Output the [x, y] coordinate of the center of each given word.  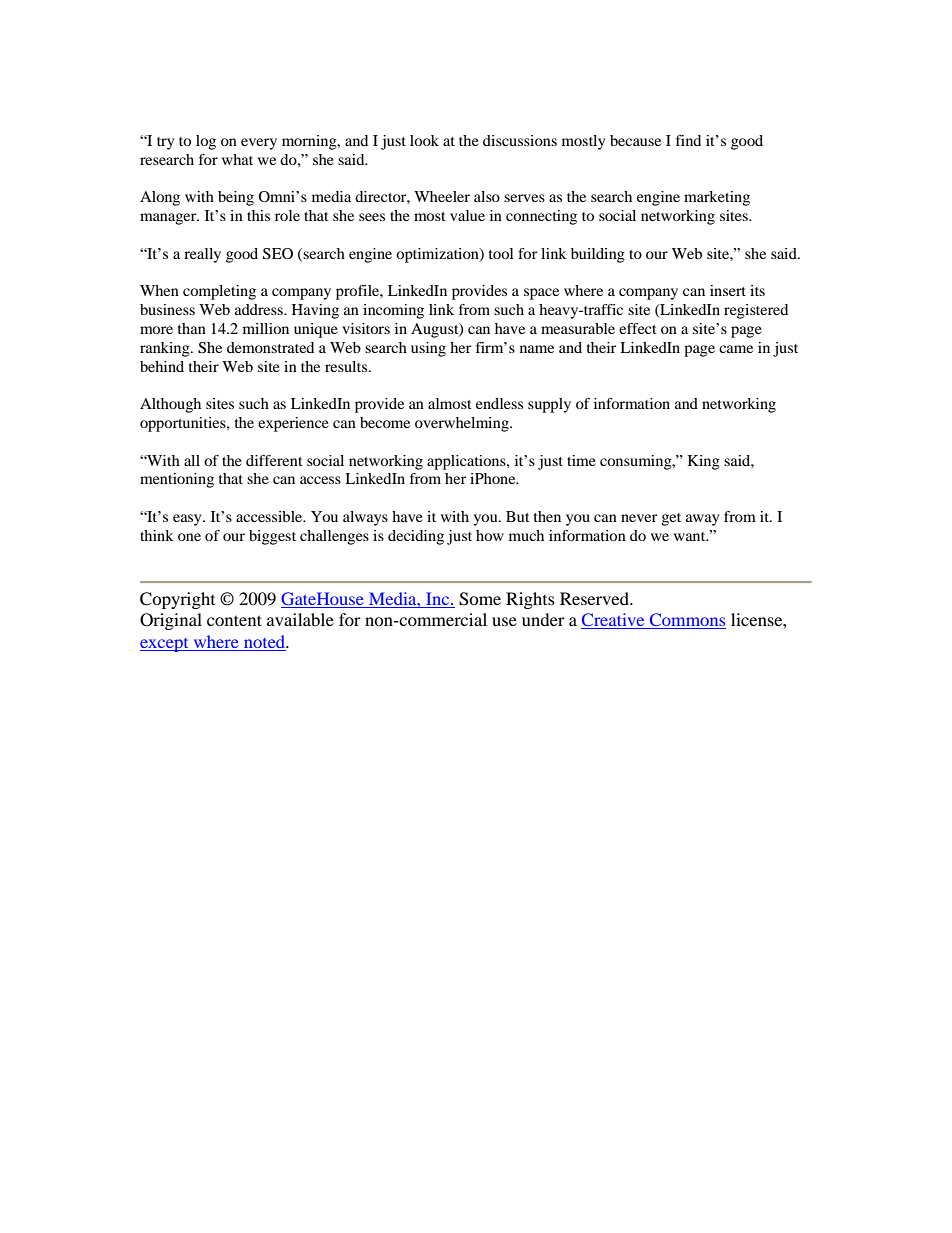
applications [467, 462]
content [234, 620]
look [424, 140]
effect [638, 328]
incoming [393, 311]
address [260, 309]
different [274, 460]
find [688, 140]
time [581, 460]
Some [480, 599]
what [237, 159]
